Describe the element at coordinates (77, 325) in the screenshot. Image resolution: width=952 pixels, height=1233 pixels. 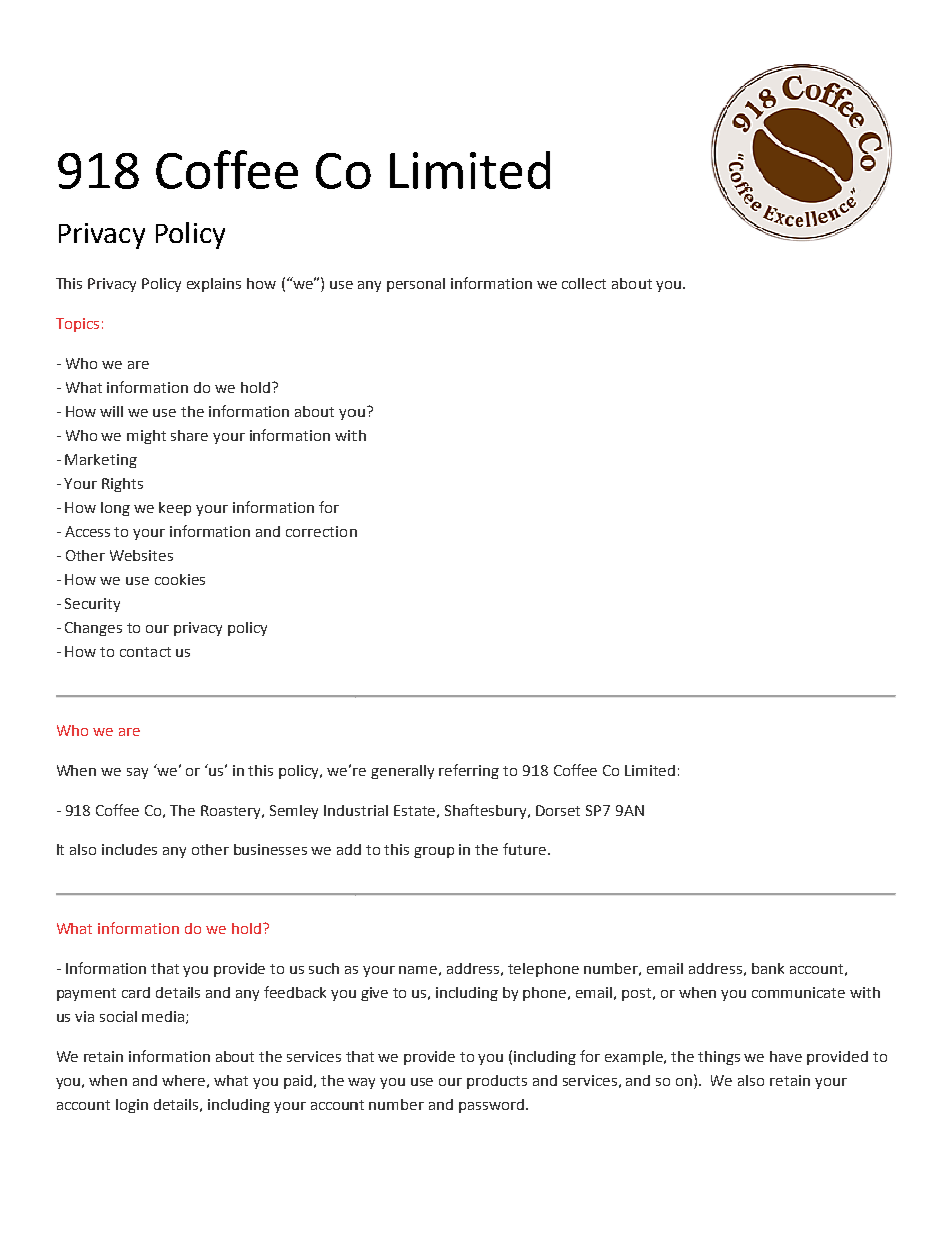
I see `Topics` at that location.
